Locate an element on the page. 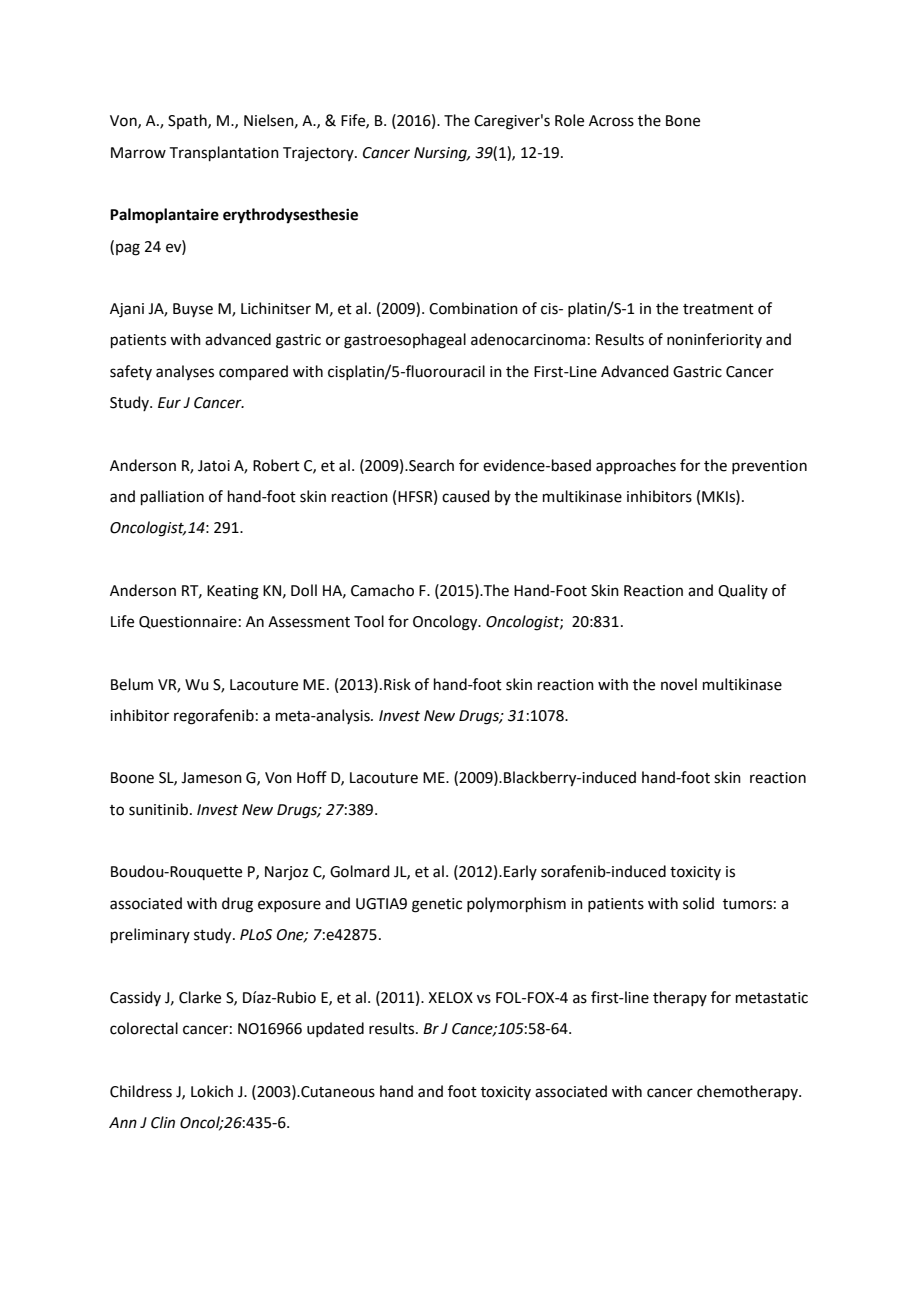 This page has height=1308, width=924. Clin is located at coordinates (163, 1122).
